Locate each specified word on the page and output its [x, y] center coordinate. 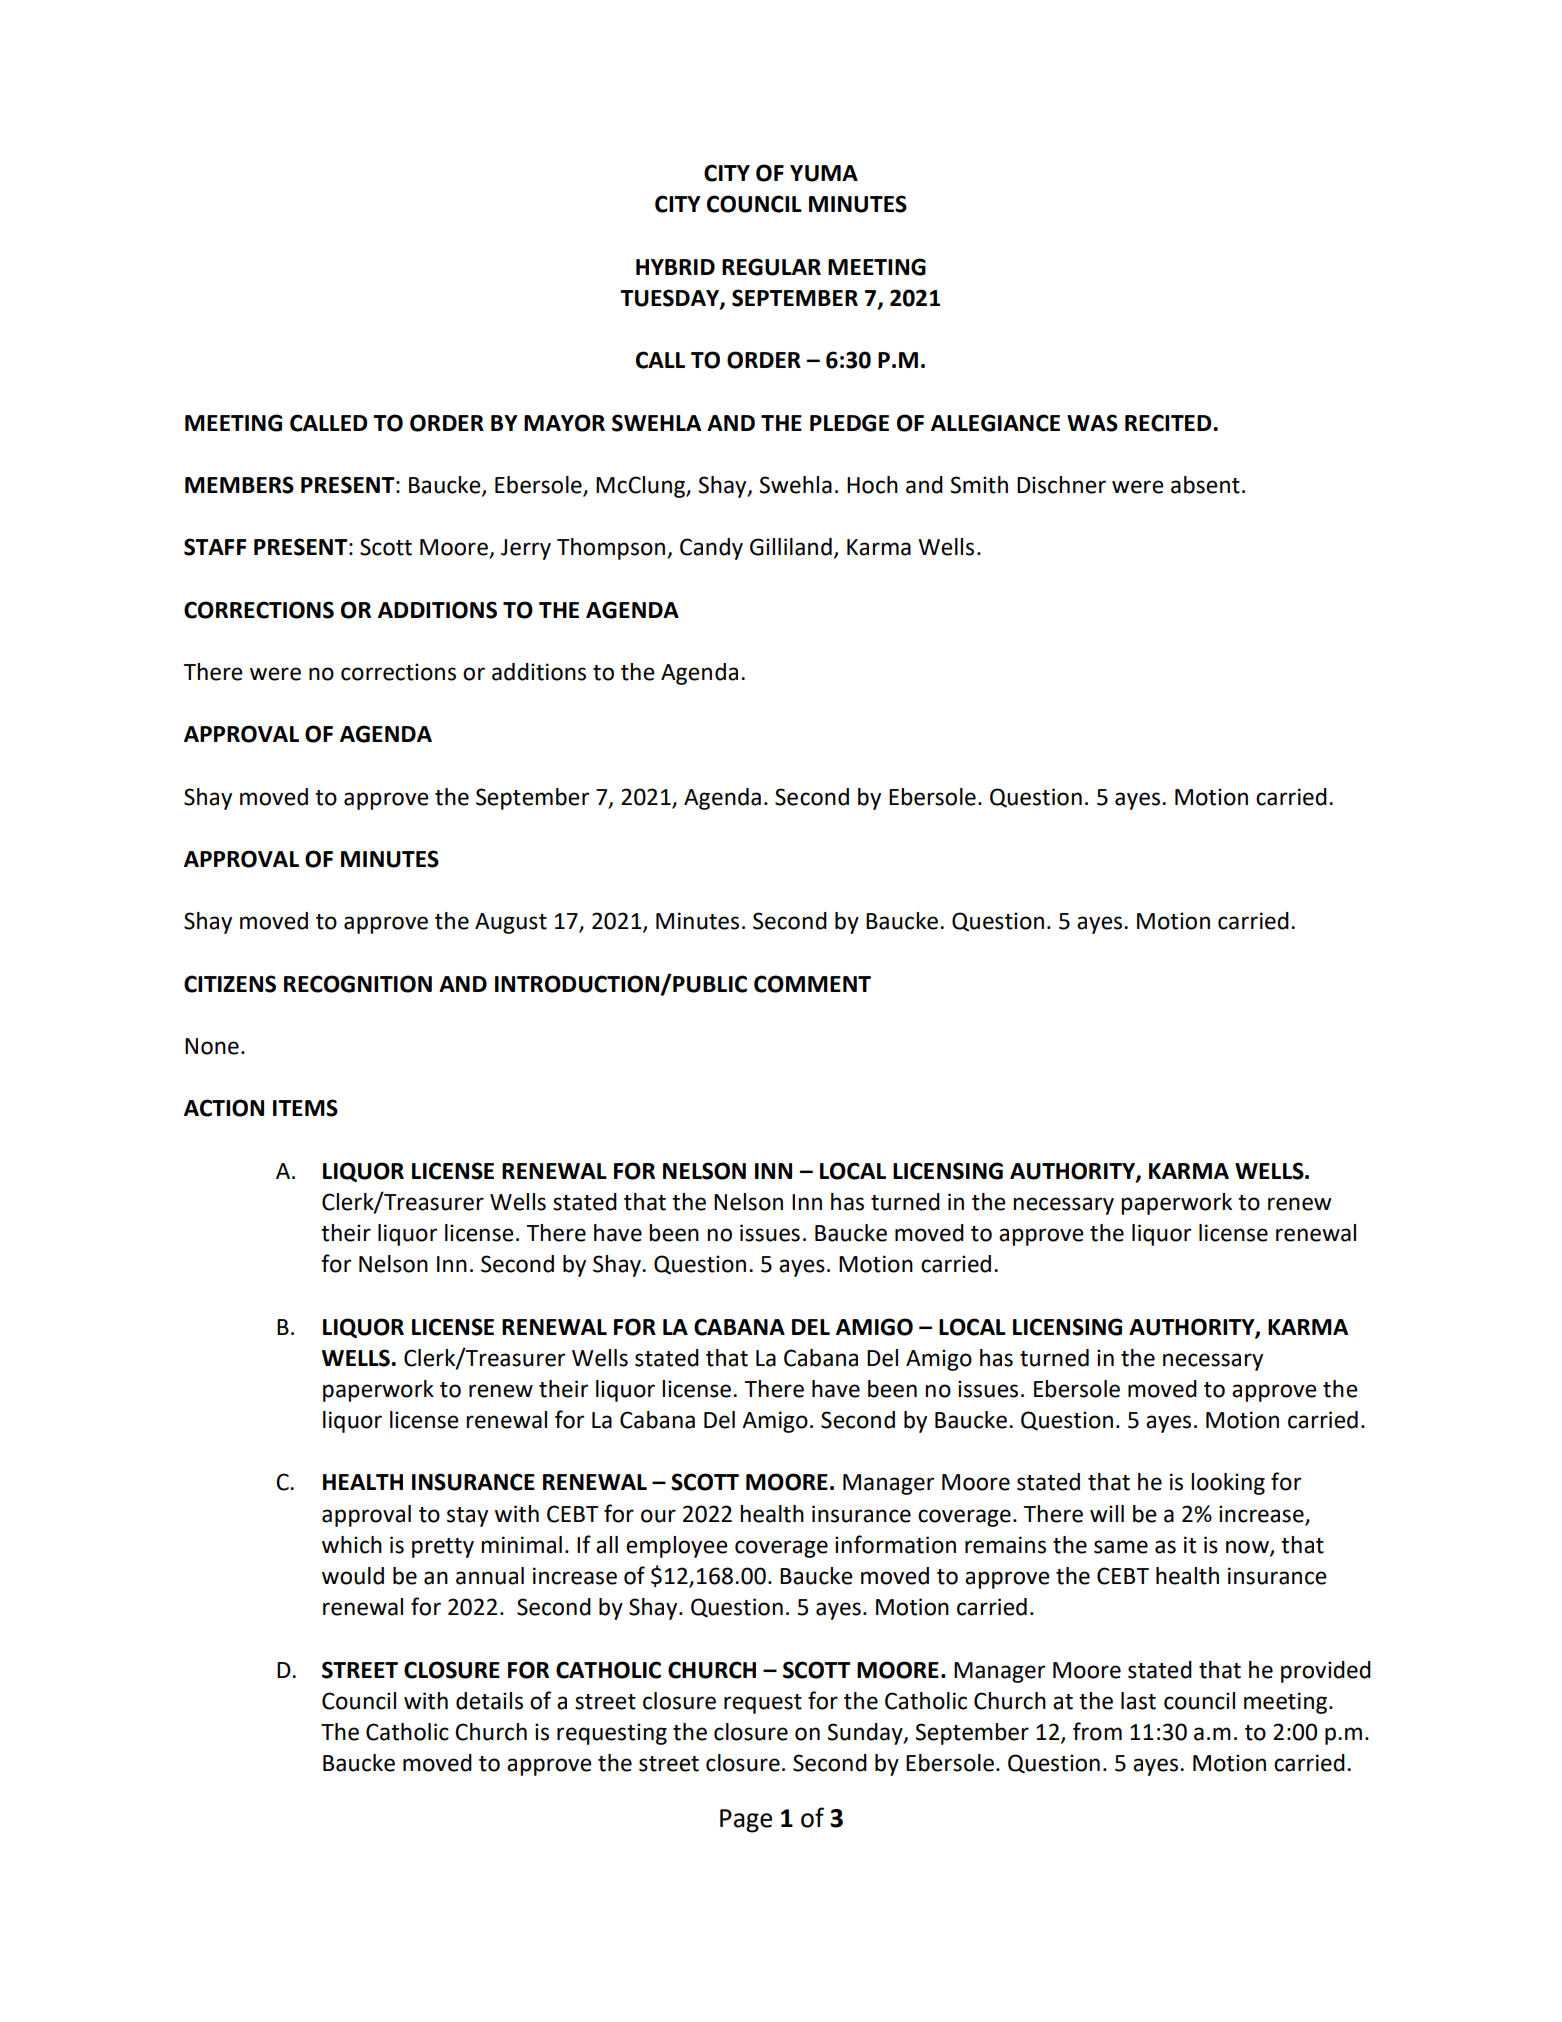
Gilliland [791, 547]
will [1107, 1513]
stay [467, 1517]
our [658, 1516]
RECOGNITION [358, 984]
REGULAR [771, 267]
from [1097, 1731]
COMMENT [812, 984]
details [489, 1701]
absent [1205, 485]
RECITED [1169, 423]
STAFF [215, 547]
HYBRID [675, 267]
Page [746, 1821]
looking [1228, 1484]
